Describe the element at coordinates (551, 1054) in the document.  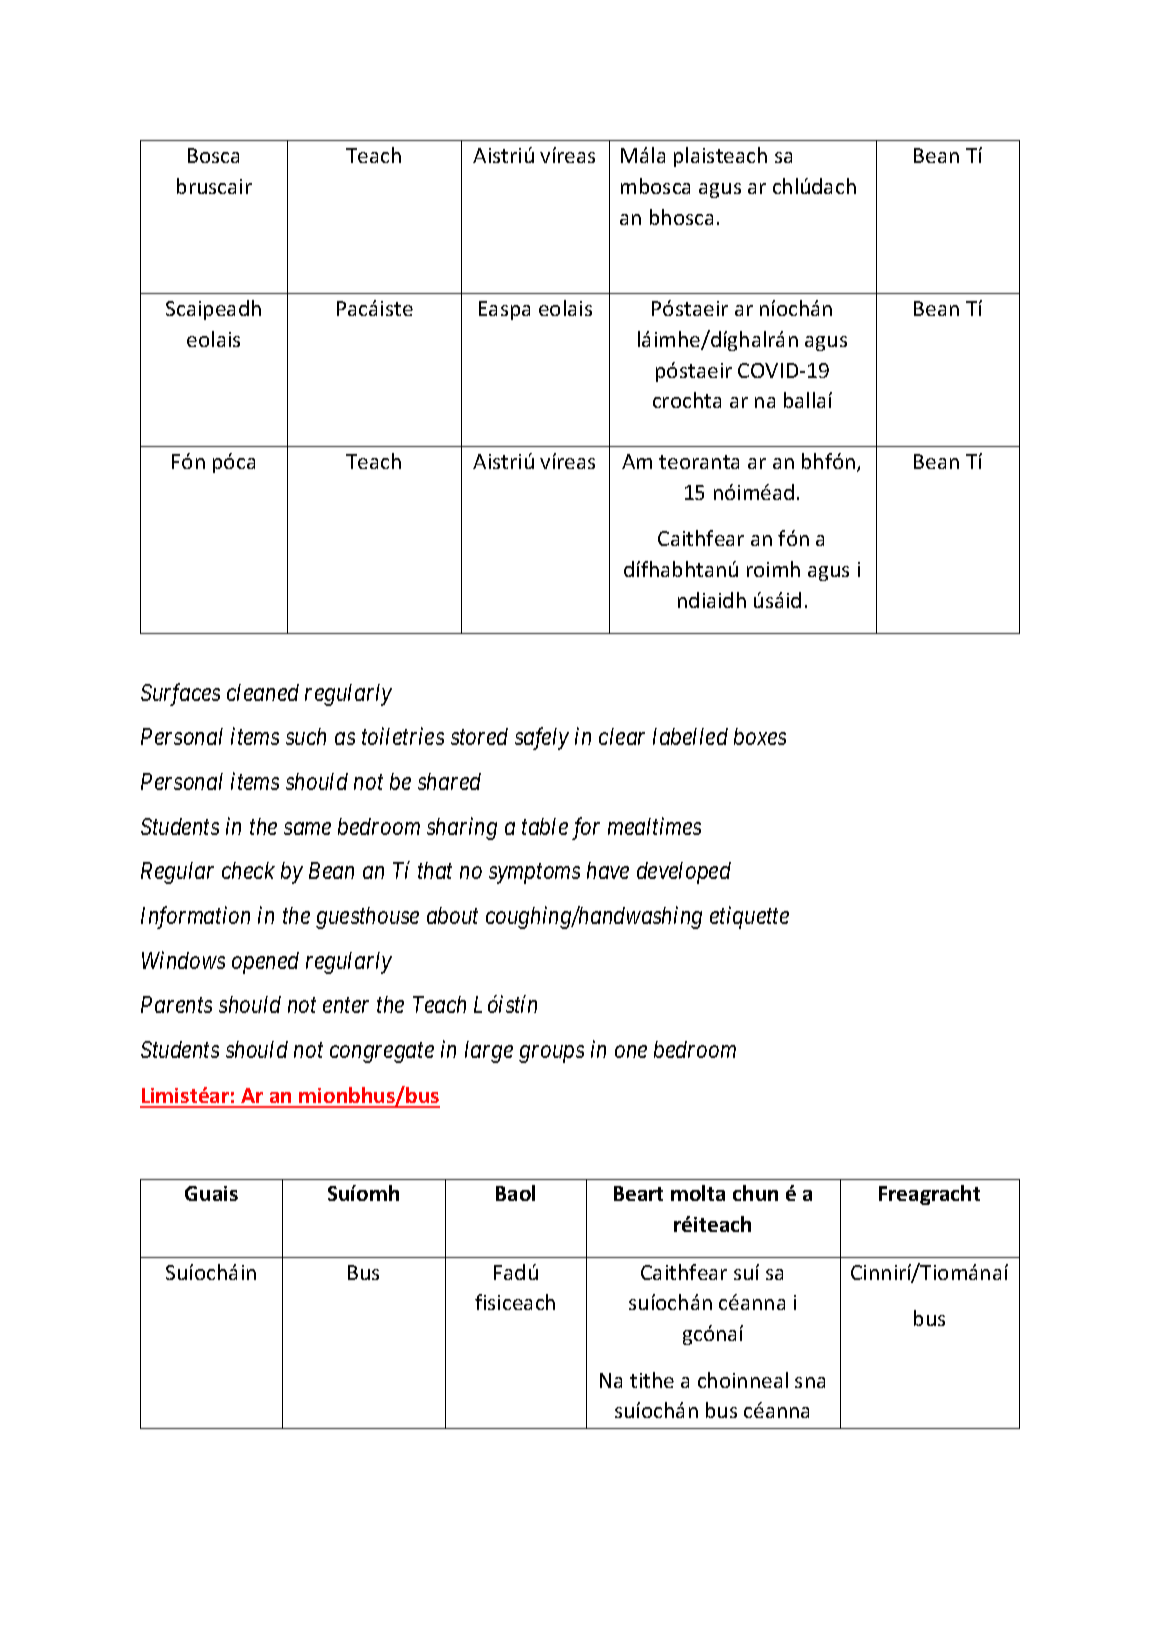
I see `groups` at that location.
